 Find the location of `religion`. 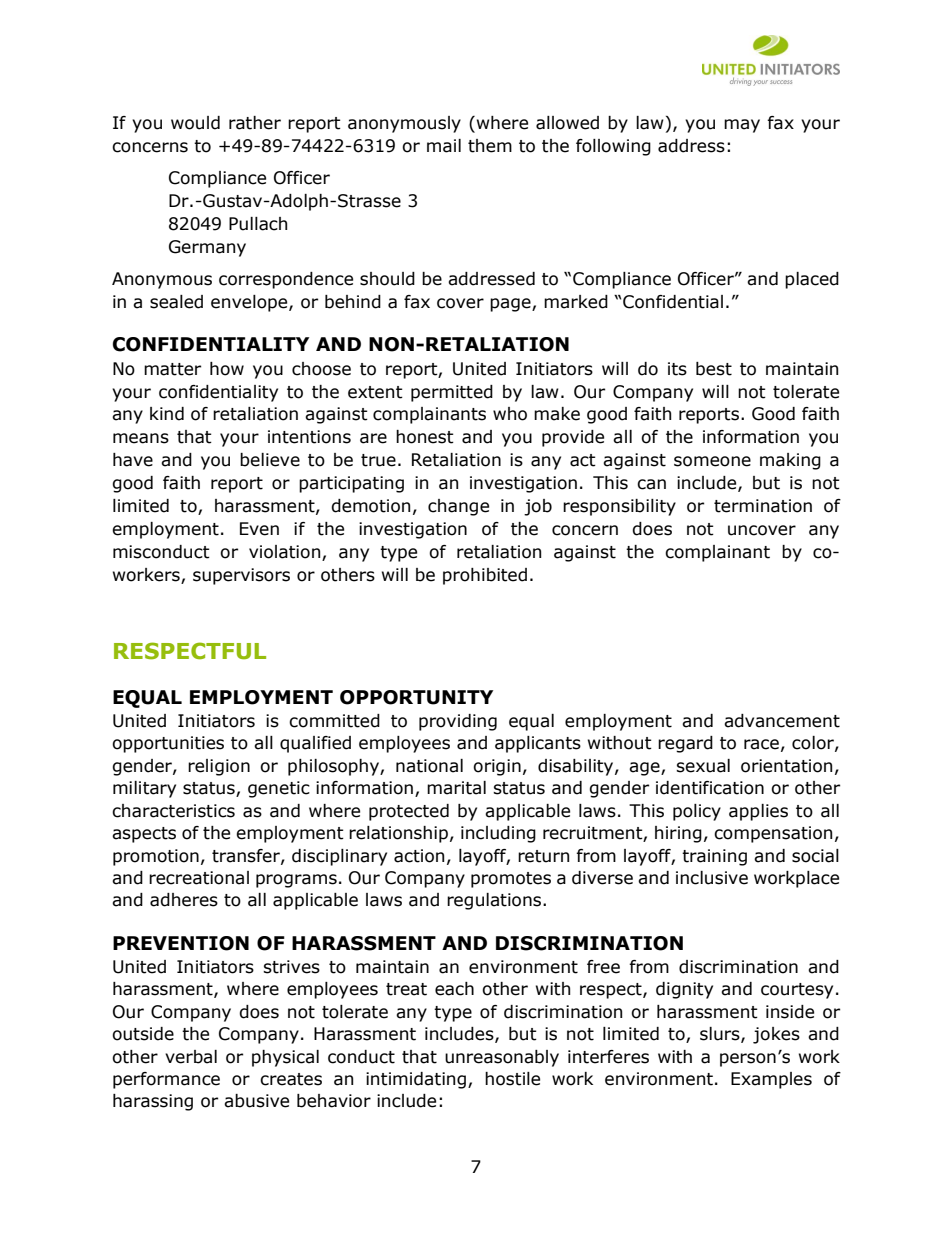

religion is located at coordinates (219, 767).
